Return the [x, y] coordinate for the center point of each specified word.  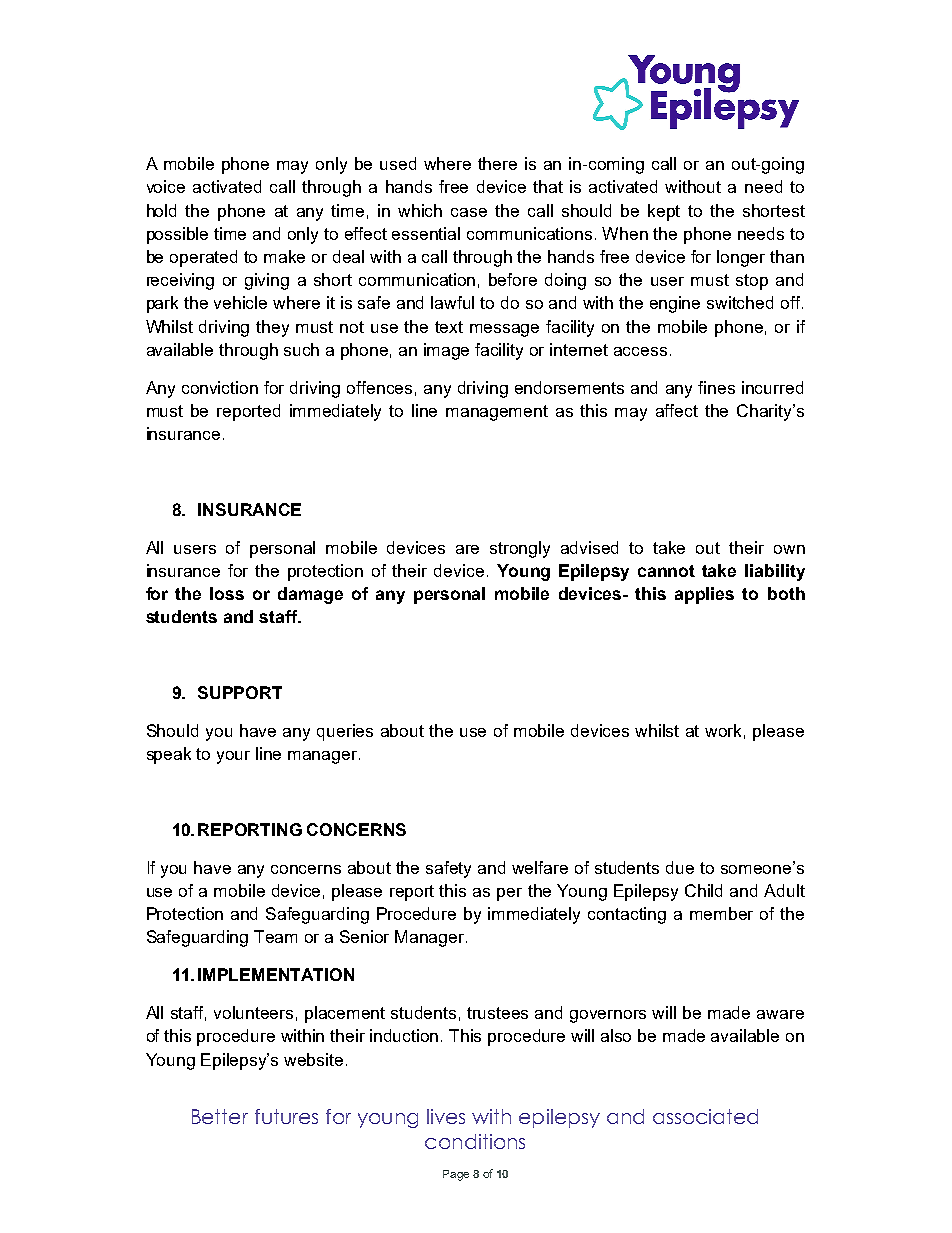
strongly [520, 549]
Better [220, 1116]
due [680, 867]
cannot [666, 571]
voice [166, 186]
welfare [540, 867]
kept [664, 212]
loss [227, 593]
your [233, 757]
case [469, 212]
